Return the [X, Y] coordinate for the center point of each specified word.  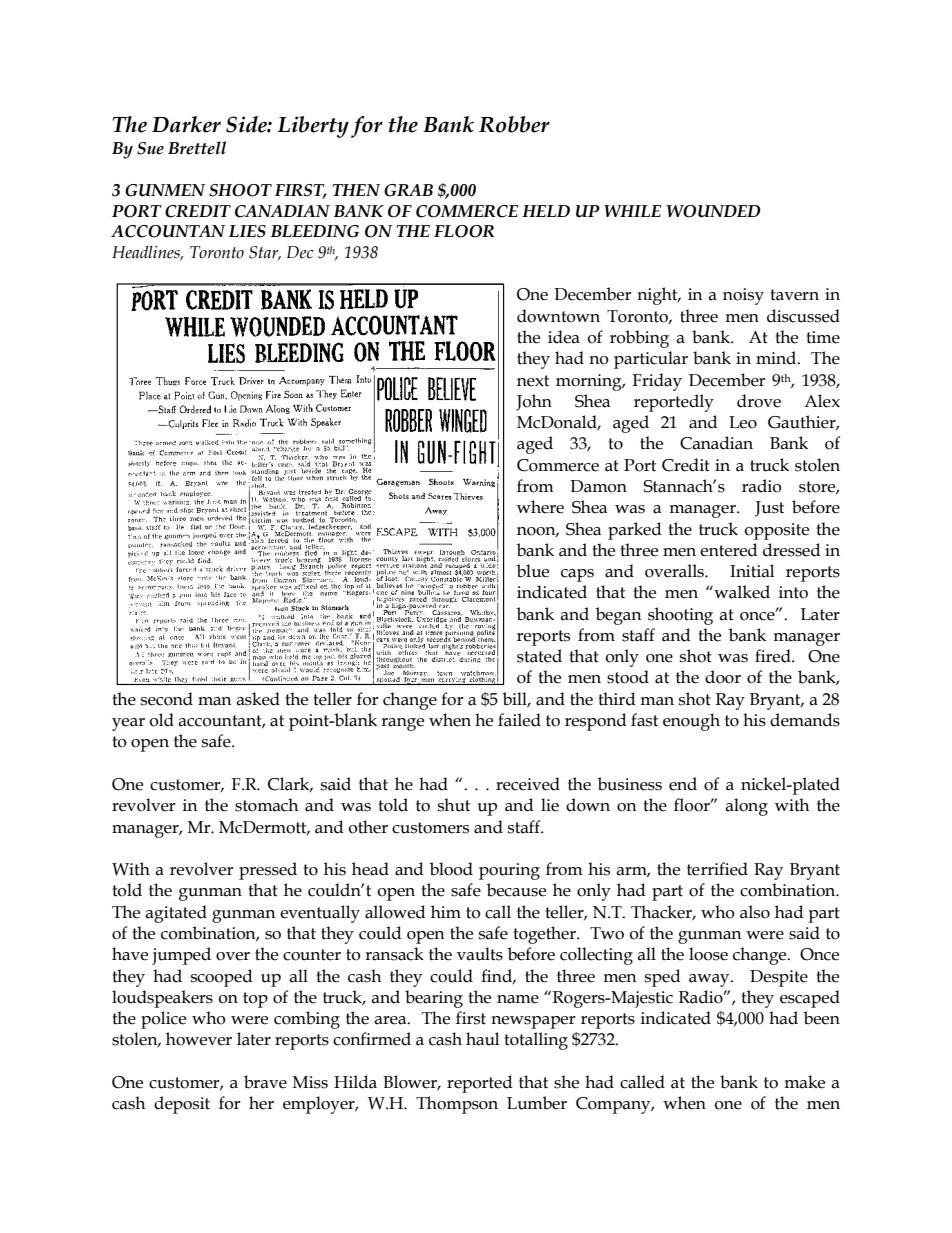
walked [741, 592]
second [167, 699]
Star [265, 253]
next [533, 381]
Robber [514, 124]
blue [533, 571]
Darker [186, 124]
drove [759, 401]
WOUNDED [713, 211]
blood [451, 869]
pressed [268, 871]
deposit [182, 1105]
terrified [717, 869]
